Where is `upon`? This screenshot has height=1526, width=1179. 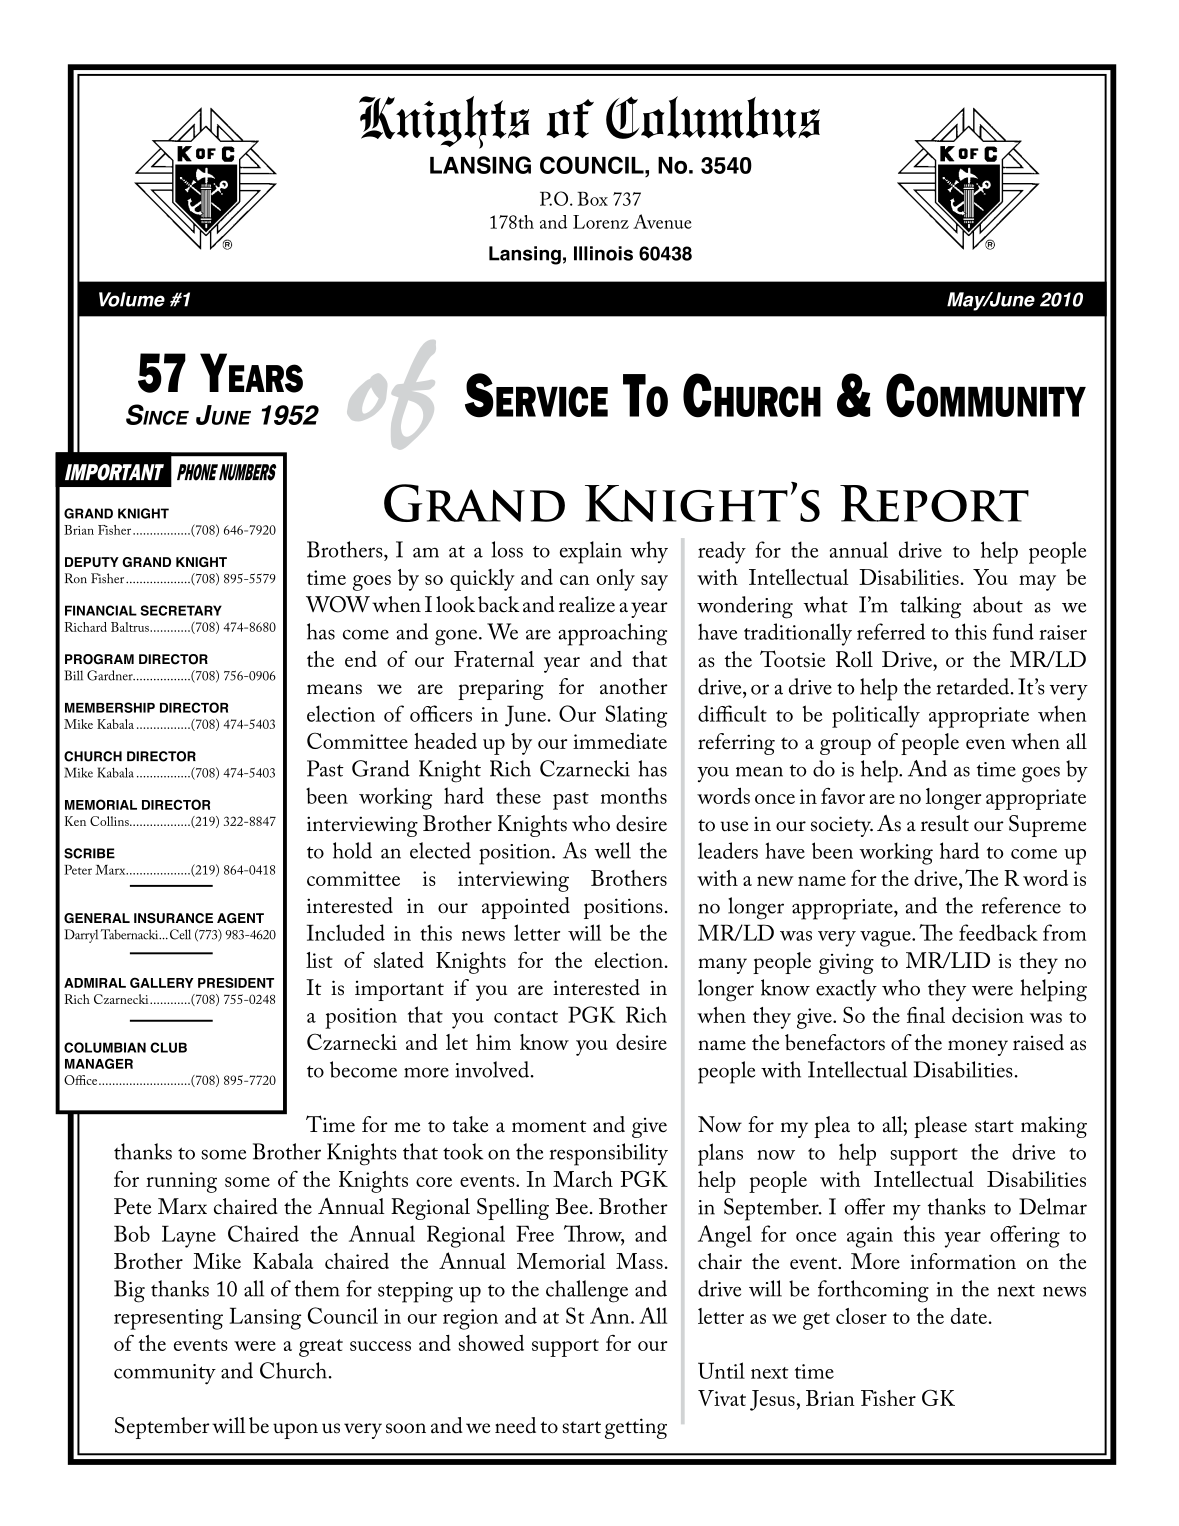 upon is located at coordinates (295, 1431).
